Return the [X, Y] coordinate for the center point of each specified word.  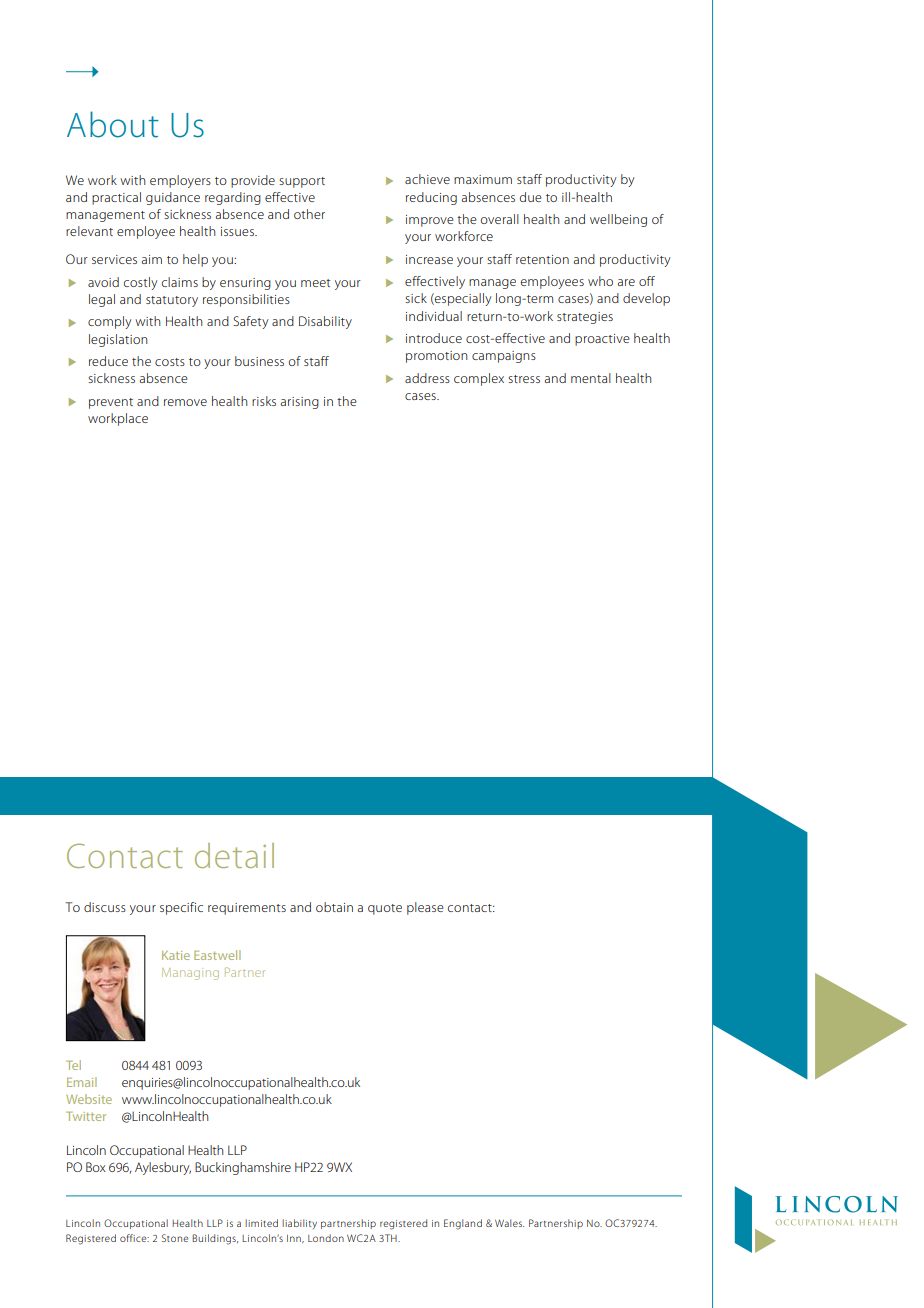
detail [234, 855]
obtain [334, 907]
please [425, 908]
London [326, 1238]
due [531, 197]
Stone [175, 1238]
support [302, 182]
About [113, 124]
